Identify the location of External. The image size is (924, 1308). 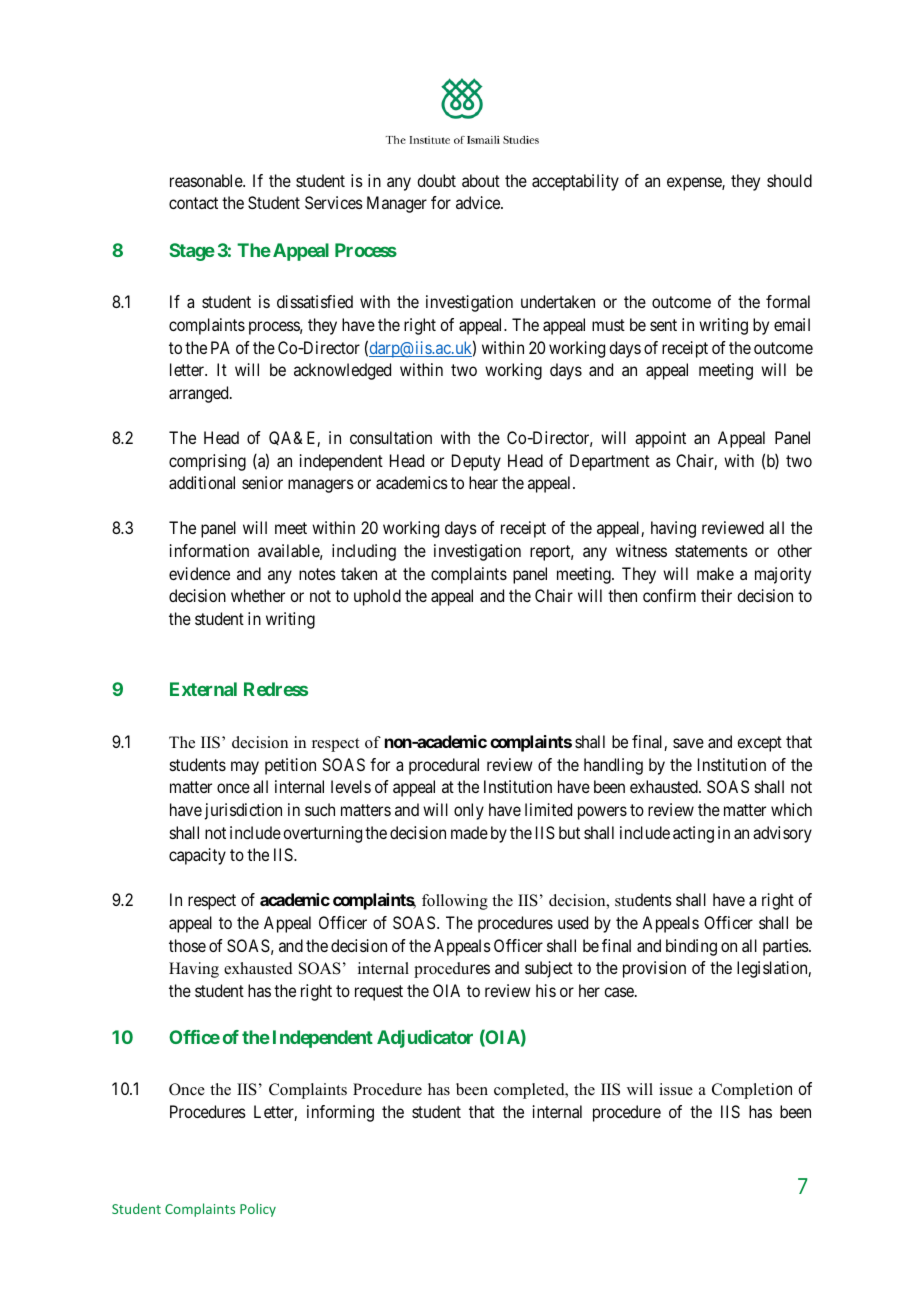
(203, 689).
